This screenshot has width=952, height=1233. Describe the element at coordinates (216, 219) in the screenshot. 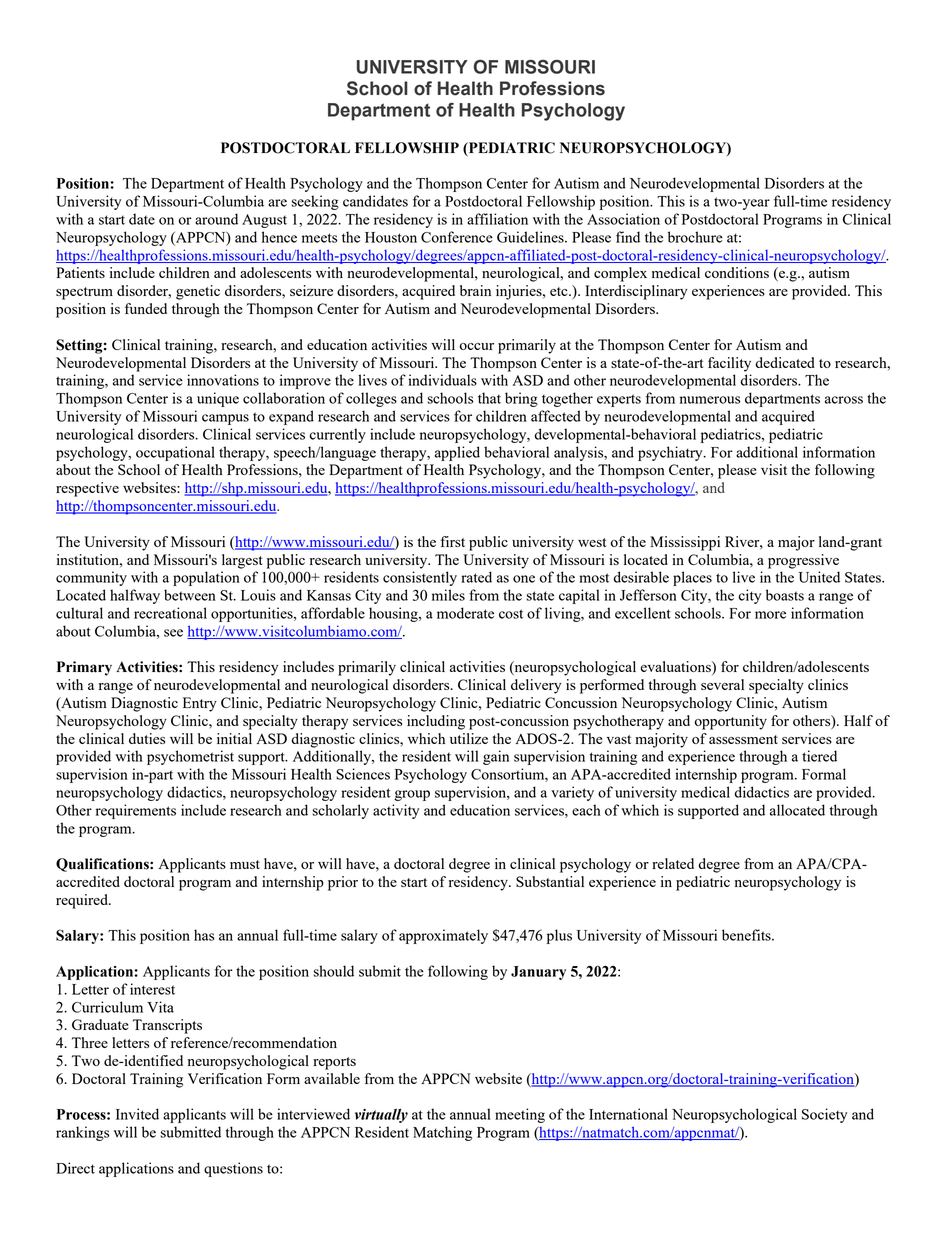

I see `around` at that location.
